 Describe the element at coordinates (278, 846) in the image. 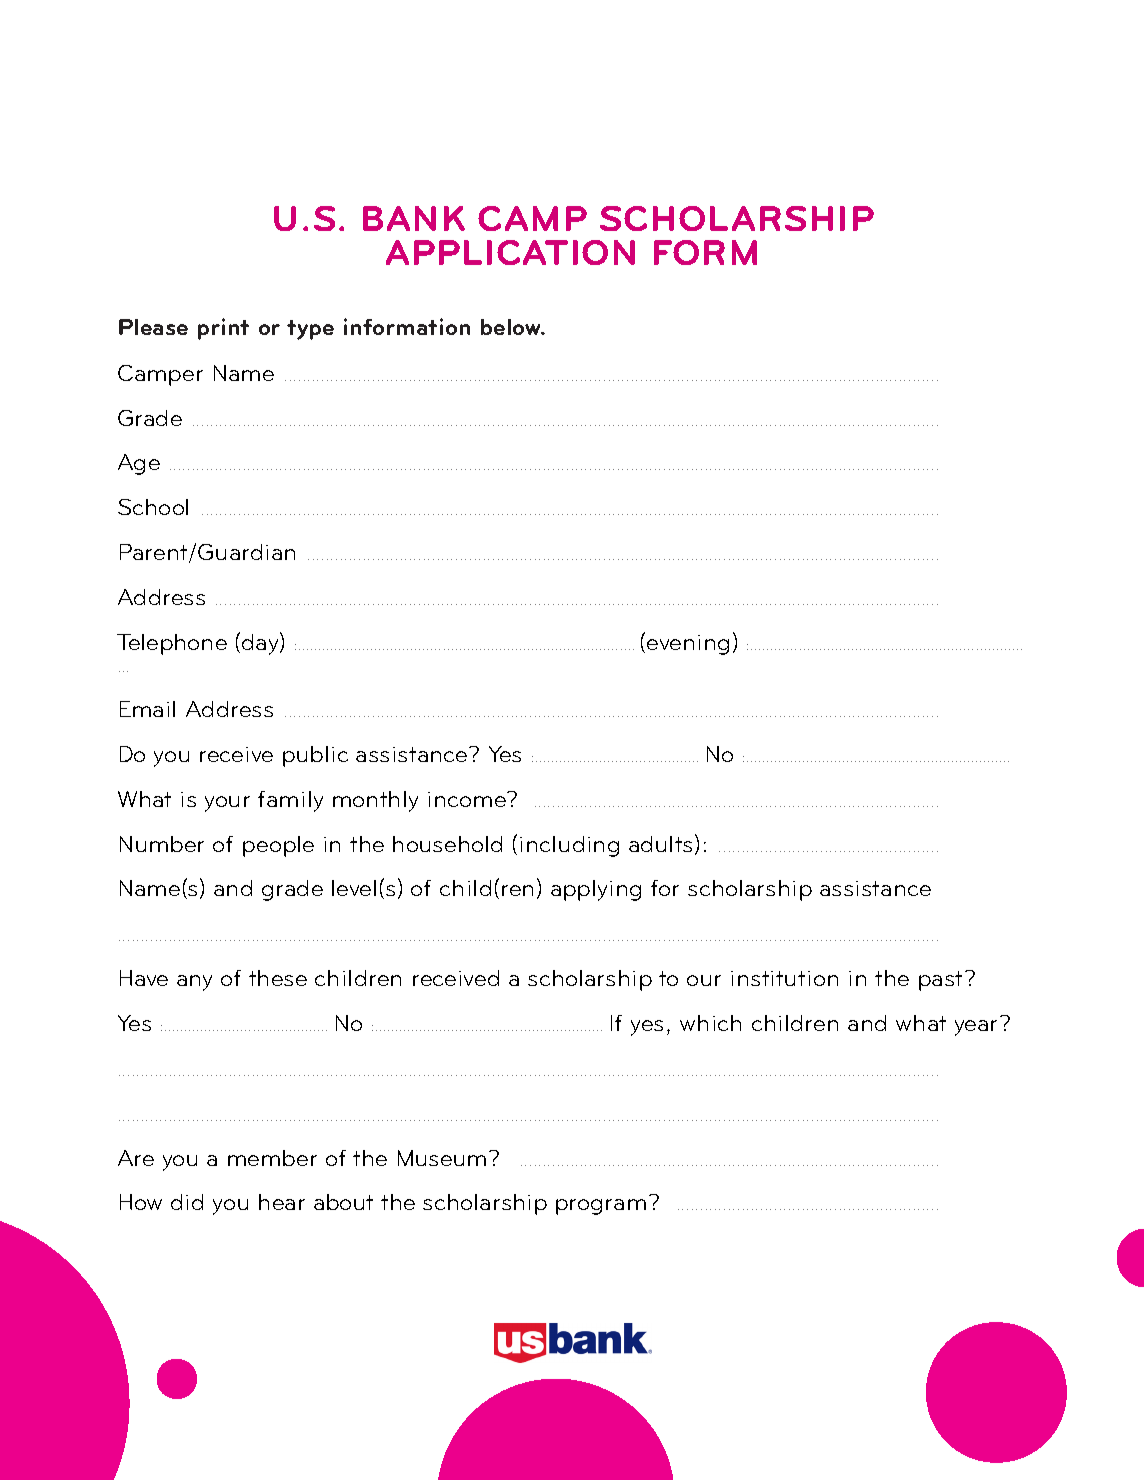

I see `people` at that location.
